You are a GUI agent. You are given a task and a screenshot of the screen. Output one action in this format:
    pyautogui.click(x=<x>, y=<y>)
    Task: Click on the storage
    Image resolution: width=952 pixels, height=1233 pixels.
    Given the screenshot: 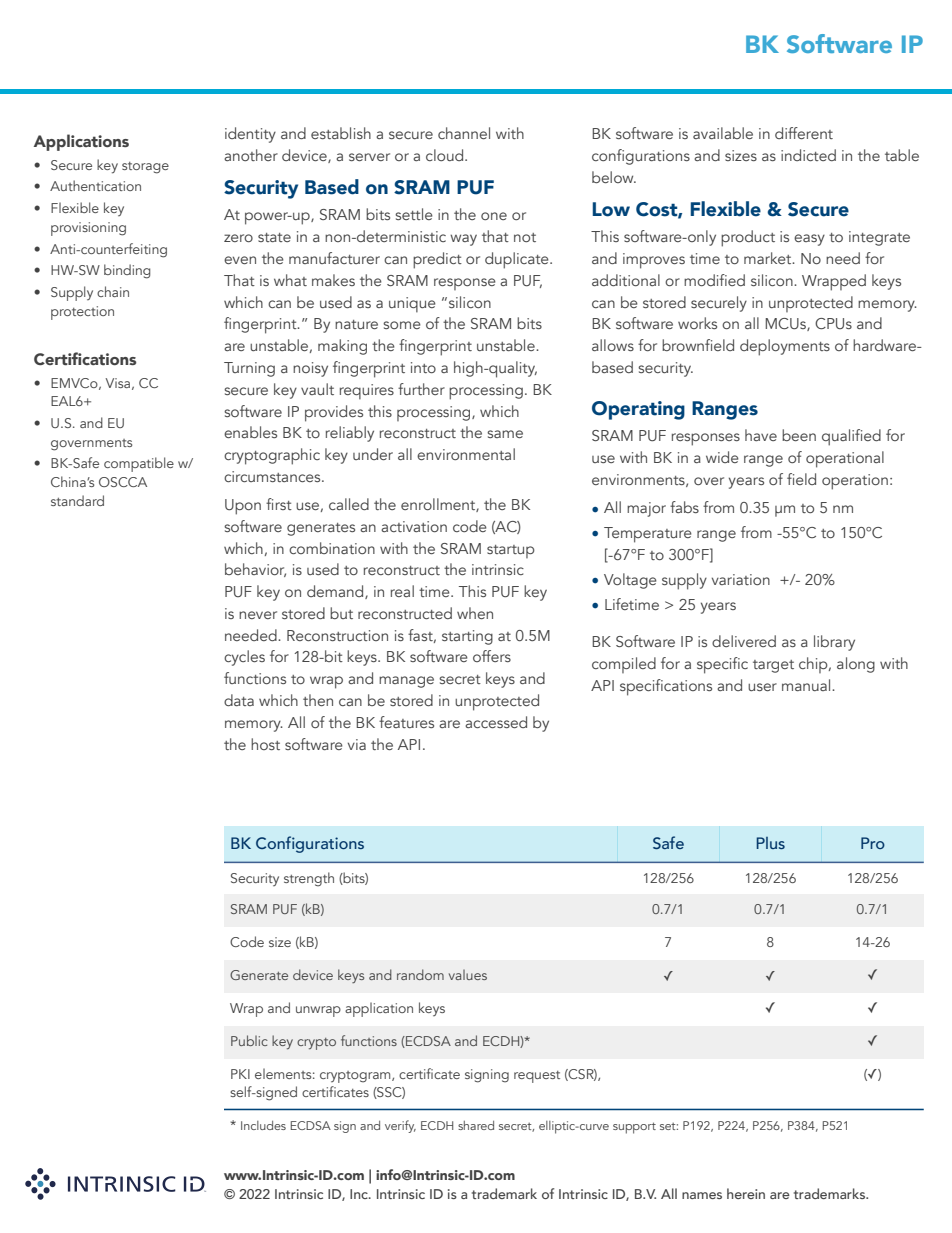 What is the action you would take?
    pyautogui.click(x=145, y=168)
